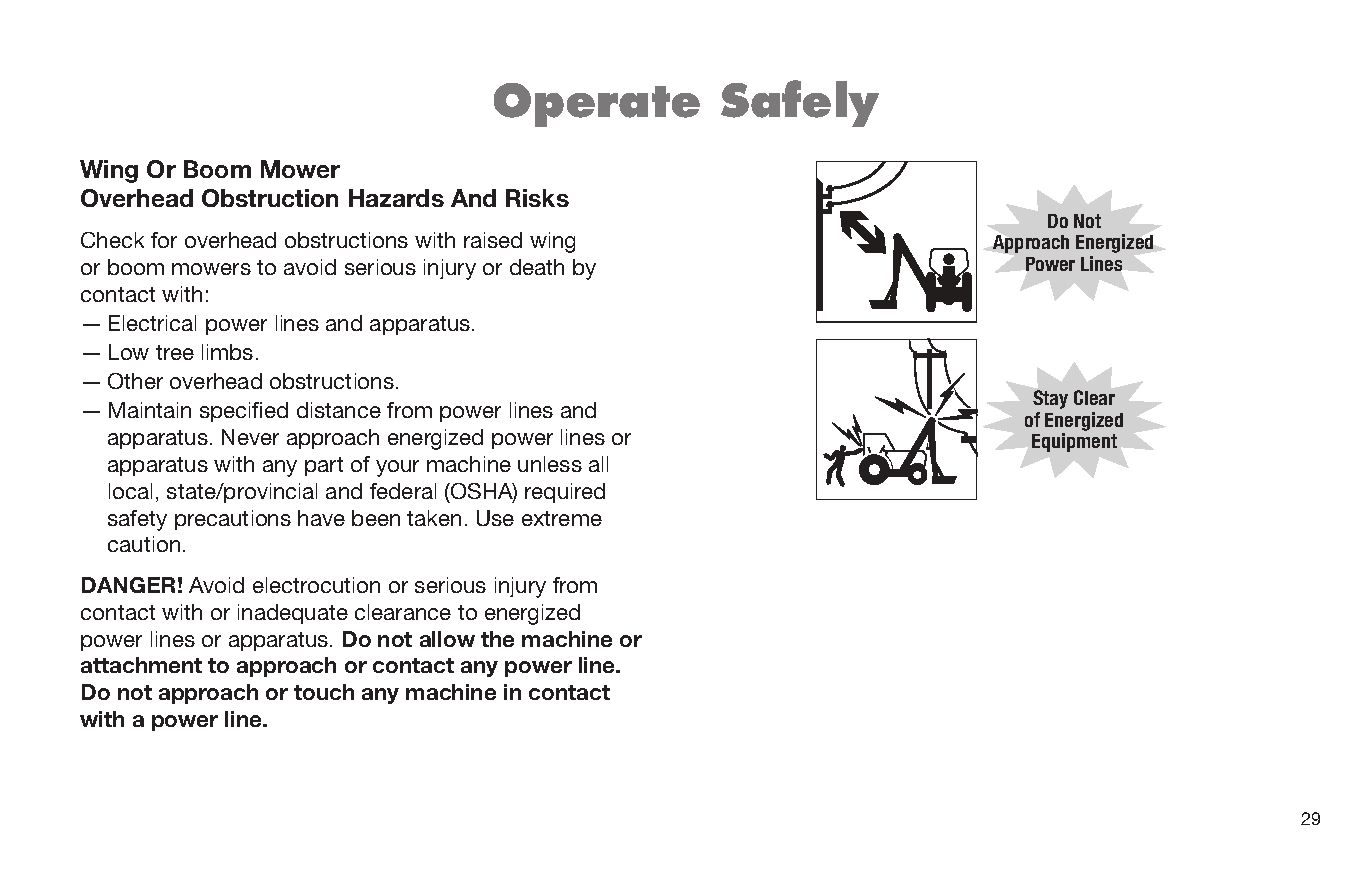 The height and width of the page is (887, 1372). What do you see at coordinates (1074, 442) in the page?
I see `Equipment` at bounding box center [1074, 442].
